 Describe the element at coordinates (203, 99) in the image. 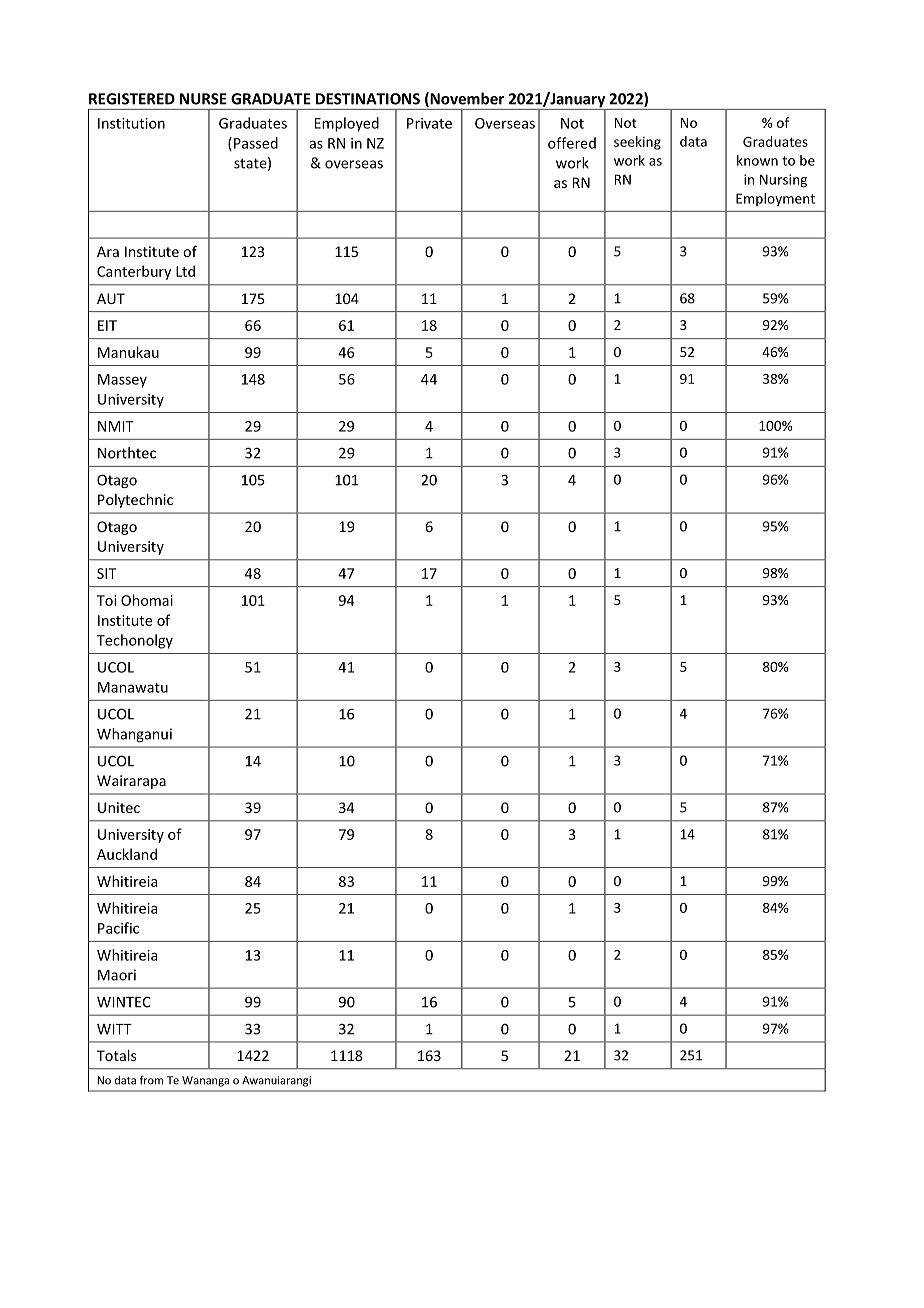

I see `NURSE` at that location.
